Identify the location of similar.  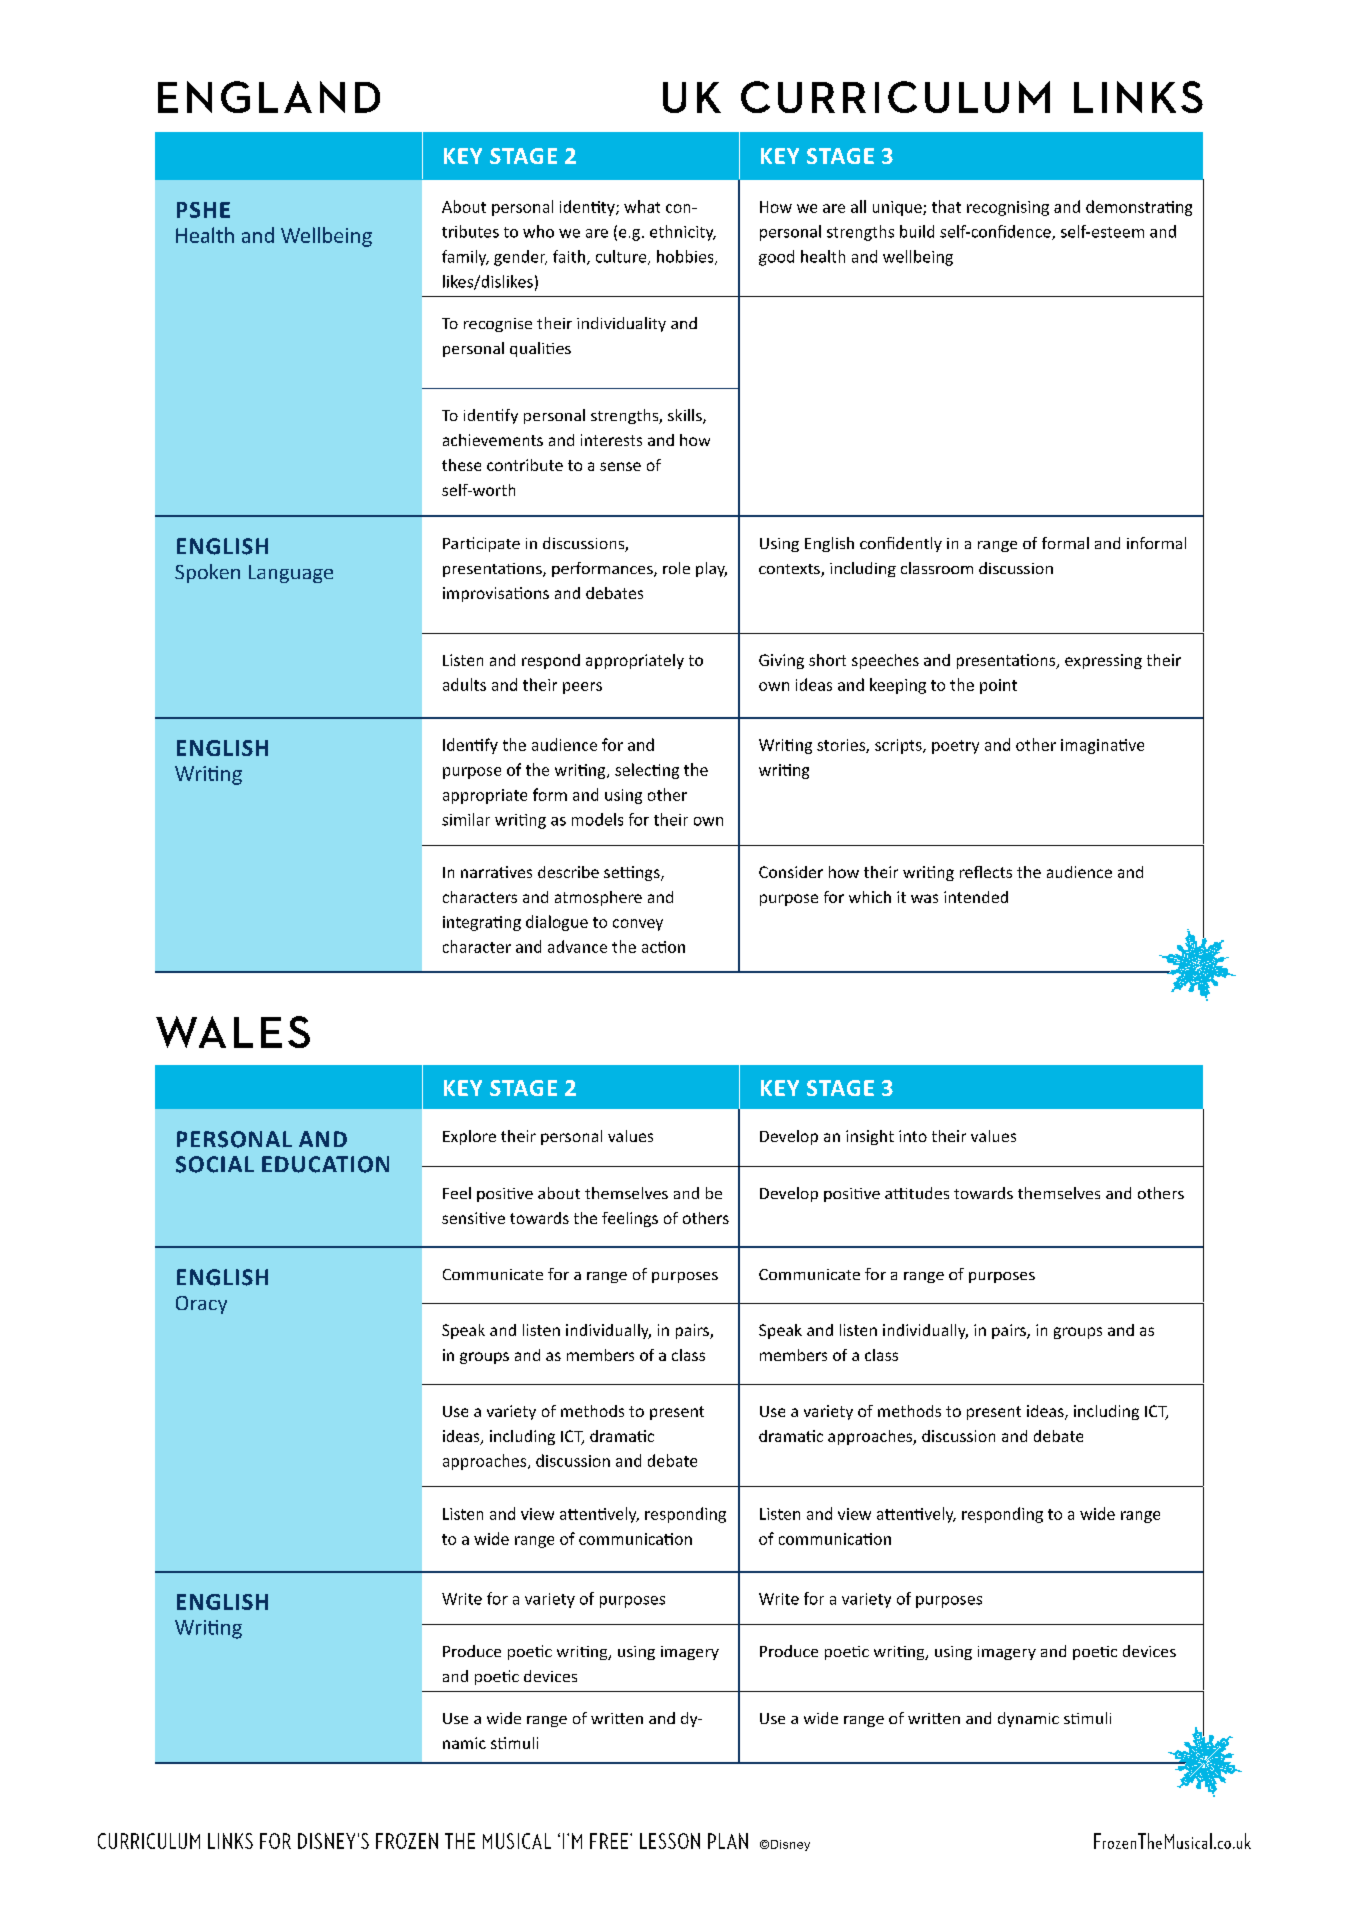
(466, 819).
